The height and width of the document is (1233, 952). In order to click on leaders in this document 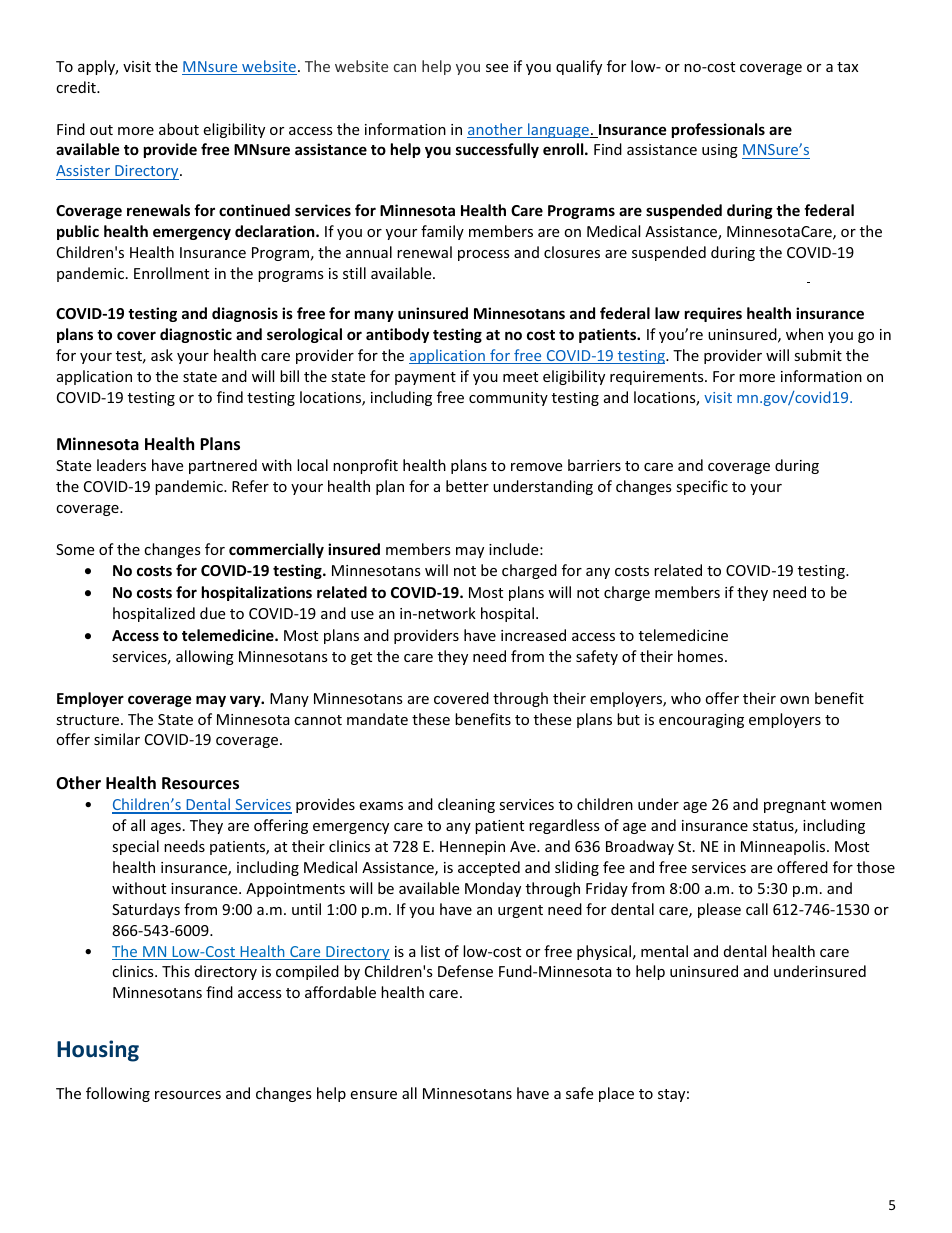, I will do `click(121, 465)`.
